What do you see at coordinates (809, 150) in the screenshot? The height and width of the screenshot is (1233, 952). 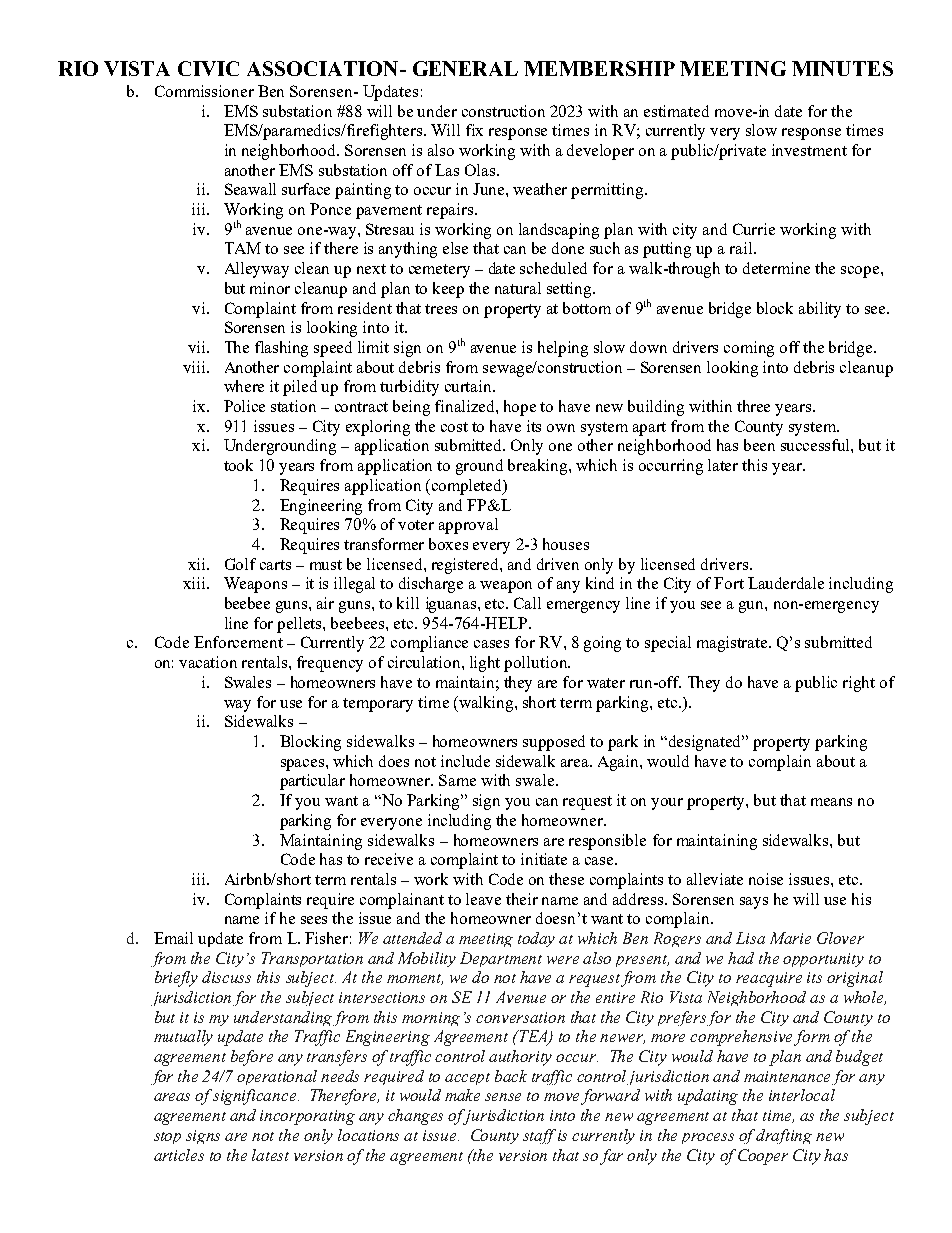 I see `investment` at bounding box center [809, 150].
